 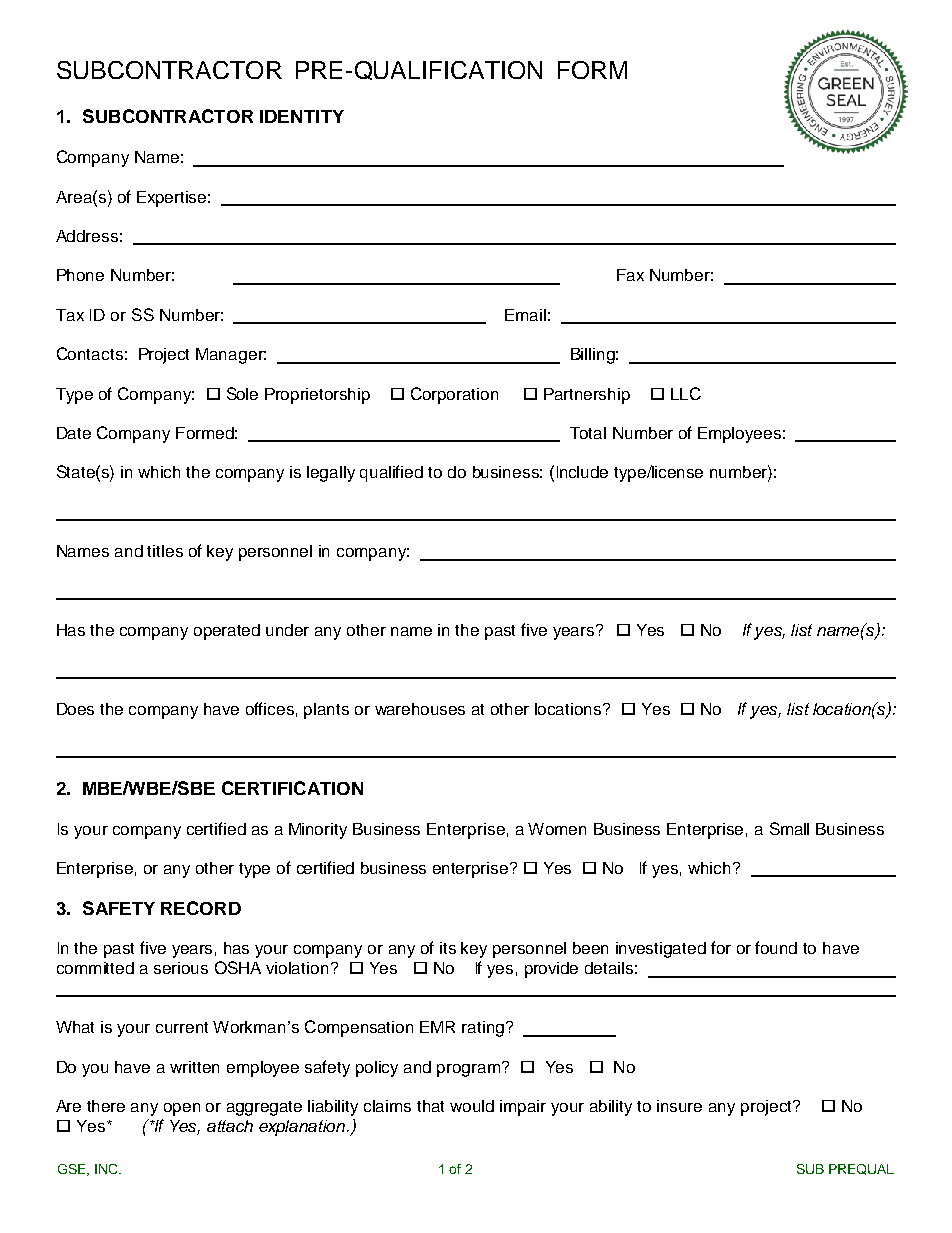 What do you see at coordinates (318, 831) in the image?
I see `Minority` at bounding box center [318, 831].
